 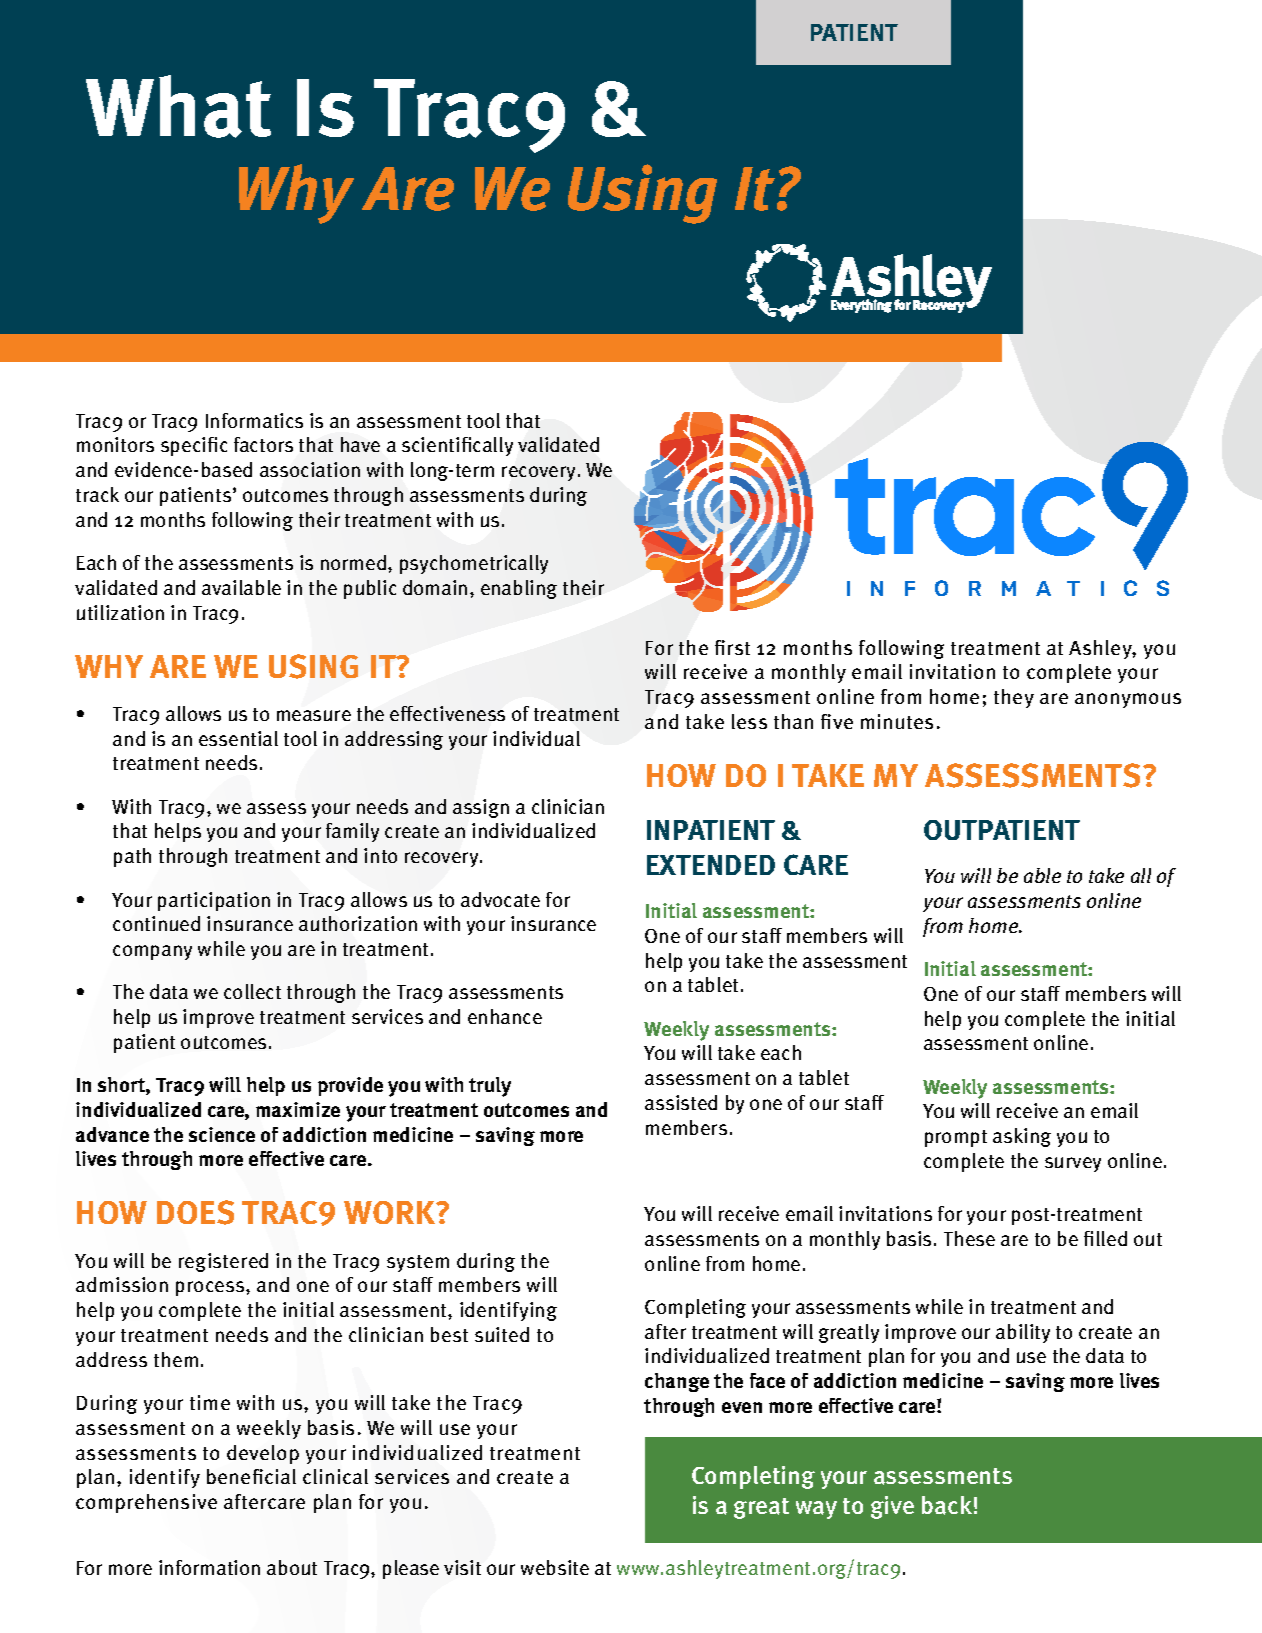 I want to click on participation, so click(x=214, y=901).
